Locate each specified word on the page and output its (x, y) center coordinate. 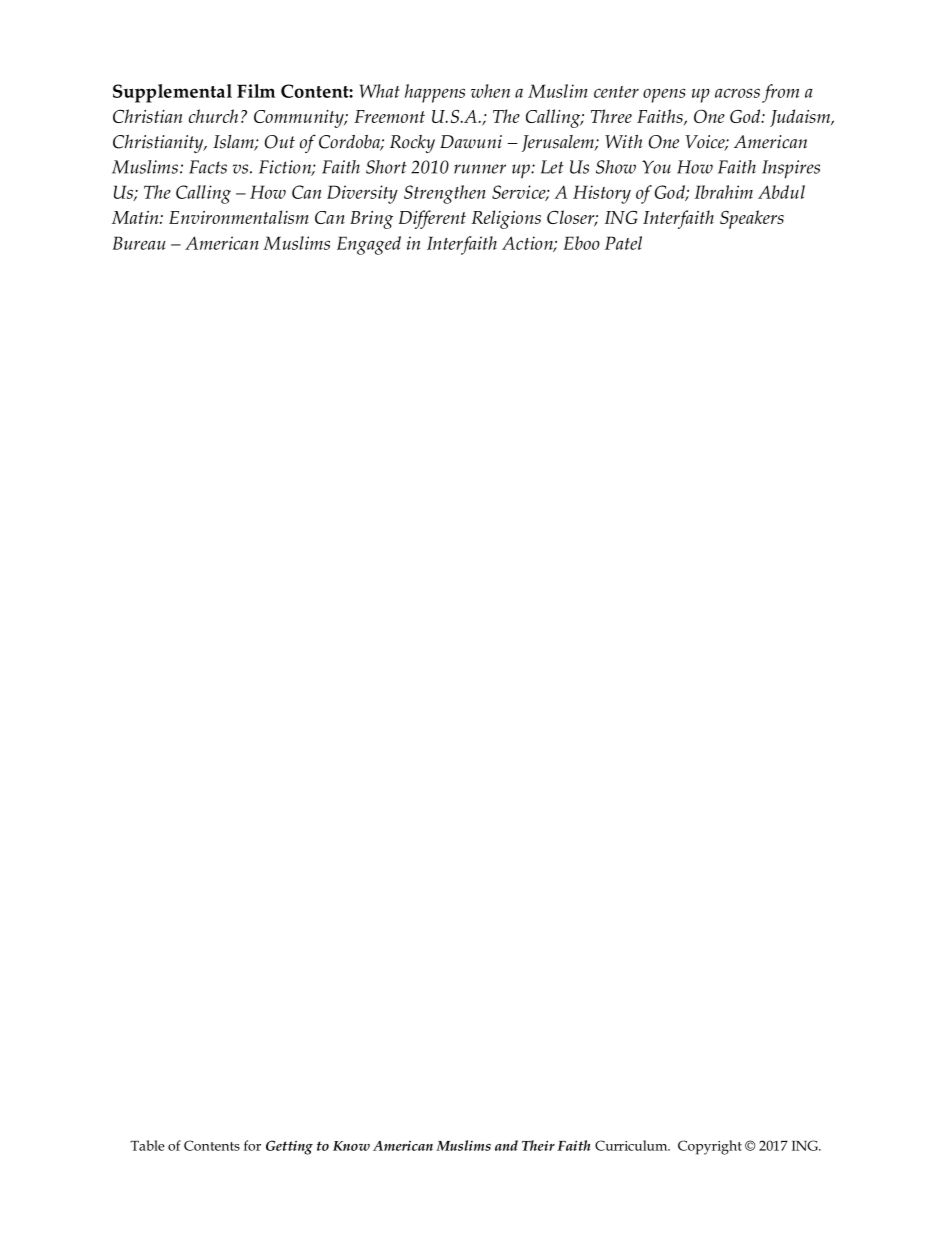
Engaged (369, 245)
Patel (623, 243)
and (506, 1145)
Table (147, 1145)
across (737, 93)
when (490, 91)
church (213, 116)
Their (538, 1145)
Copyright (710, 1147)
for (252, 1145)
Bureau (139, 243)
